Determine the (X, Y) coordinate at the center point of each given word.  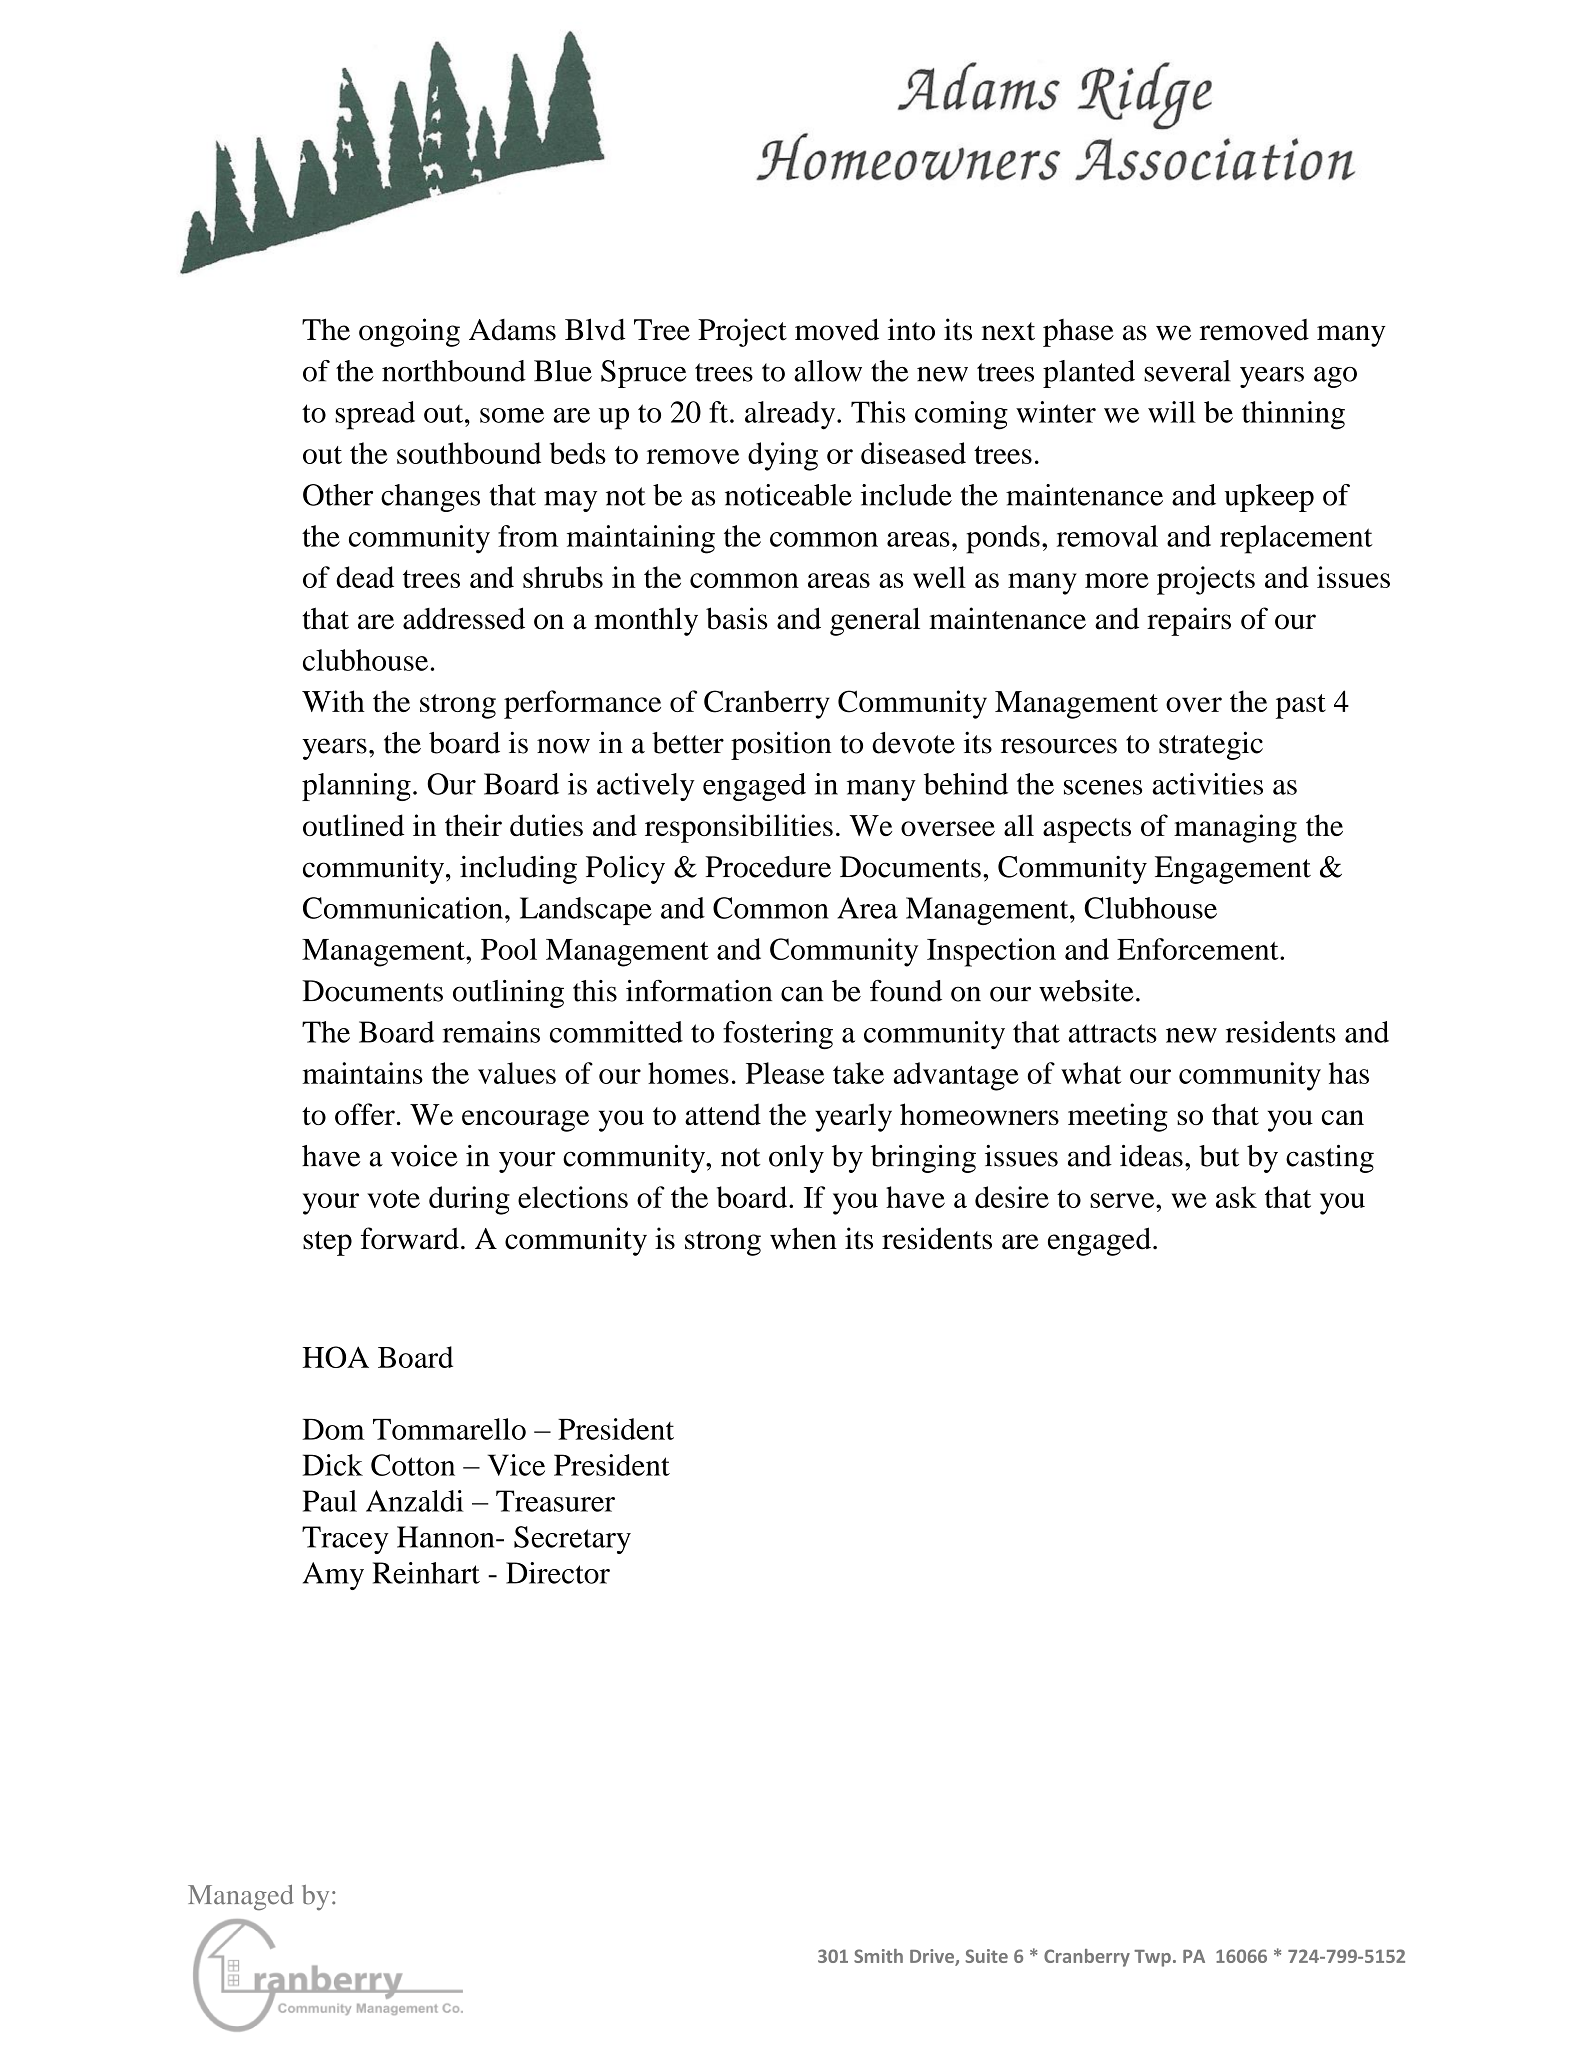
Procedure (768, 867)
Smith (878, 1956)
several (1187, 371)
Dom (333, 1429)
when (803, 1238)
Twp (1152, 1958)
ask (1236, 1197)
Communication (403, 908)
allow (828, 371)
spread (375, 415)
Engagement (1233, 870)
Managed (241, 1898)
